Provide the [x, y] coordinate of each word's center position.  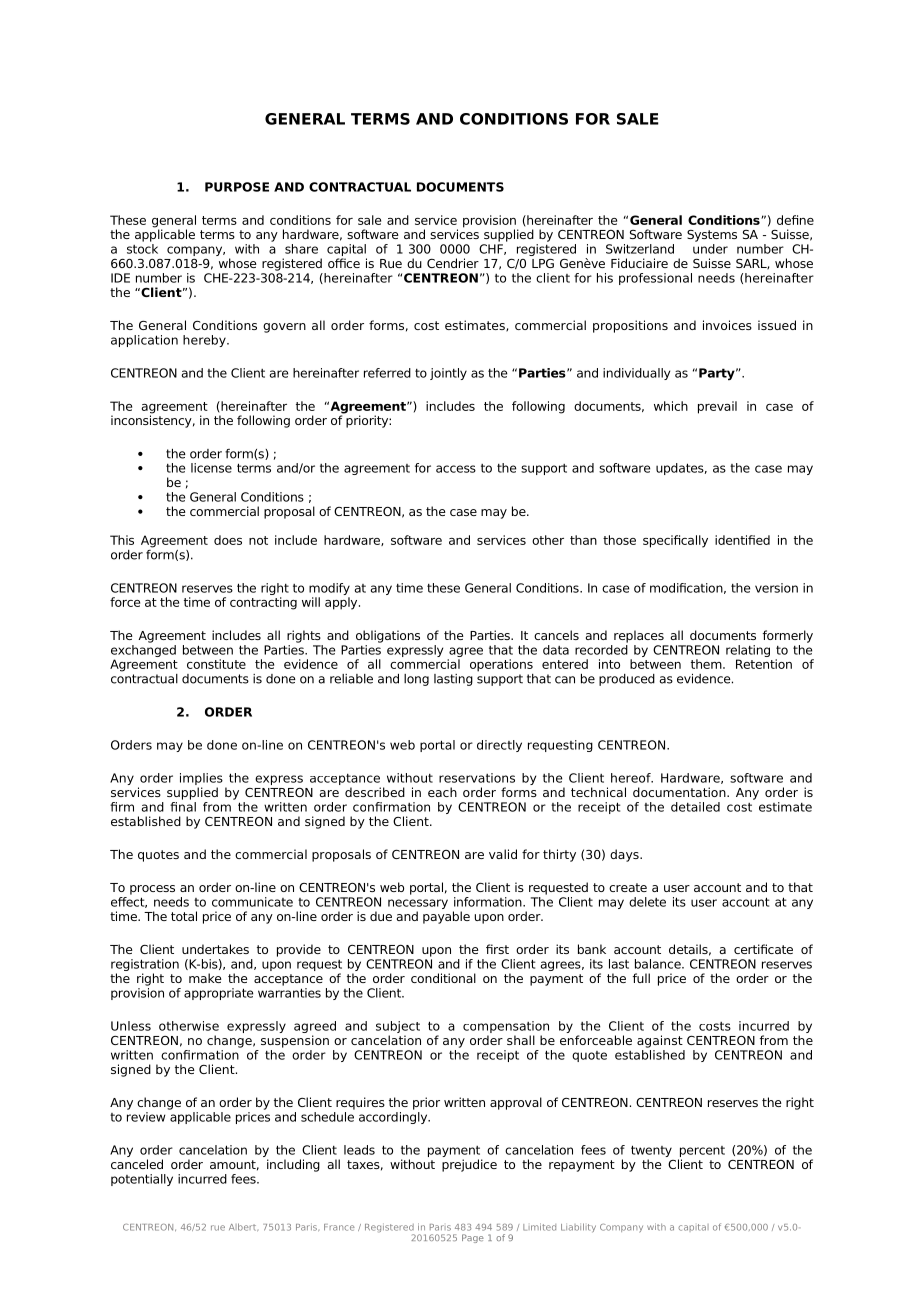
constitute [216, 664]
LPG [543, 263]
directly [499, 746]
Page [473, 1238]
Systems [712, 236]
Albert [243, 1227]
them [707, 664]
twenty [651, 1152]
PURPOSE [237, 187]
